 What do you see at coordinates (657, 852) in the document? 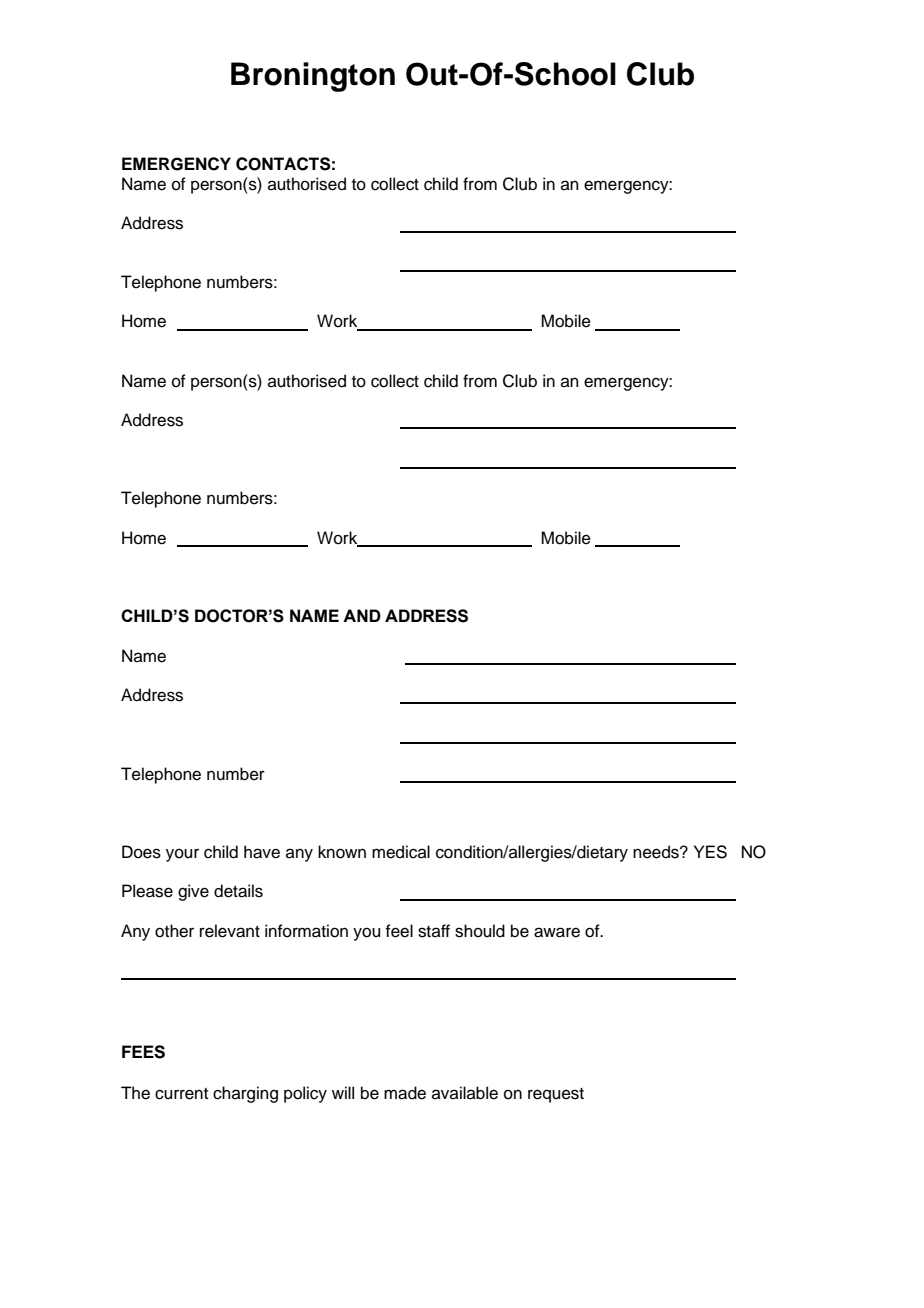
I see `needs` at bounding box center [657, 852].
